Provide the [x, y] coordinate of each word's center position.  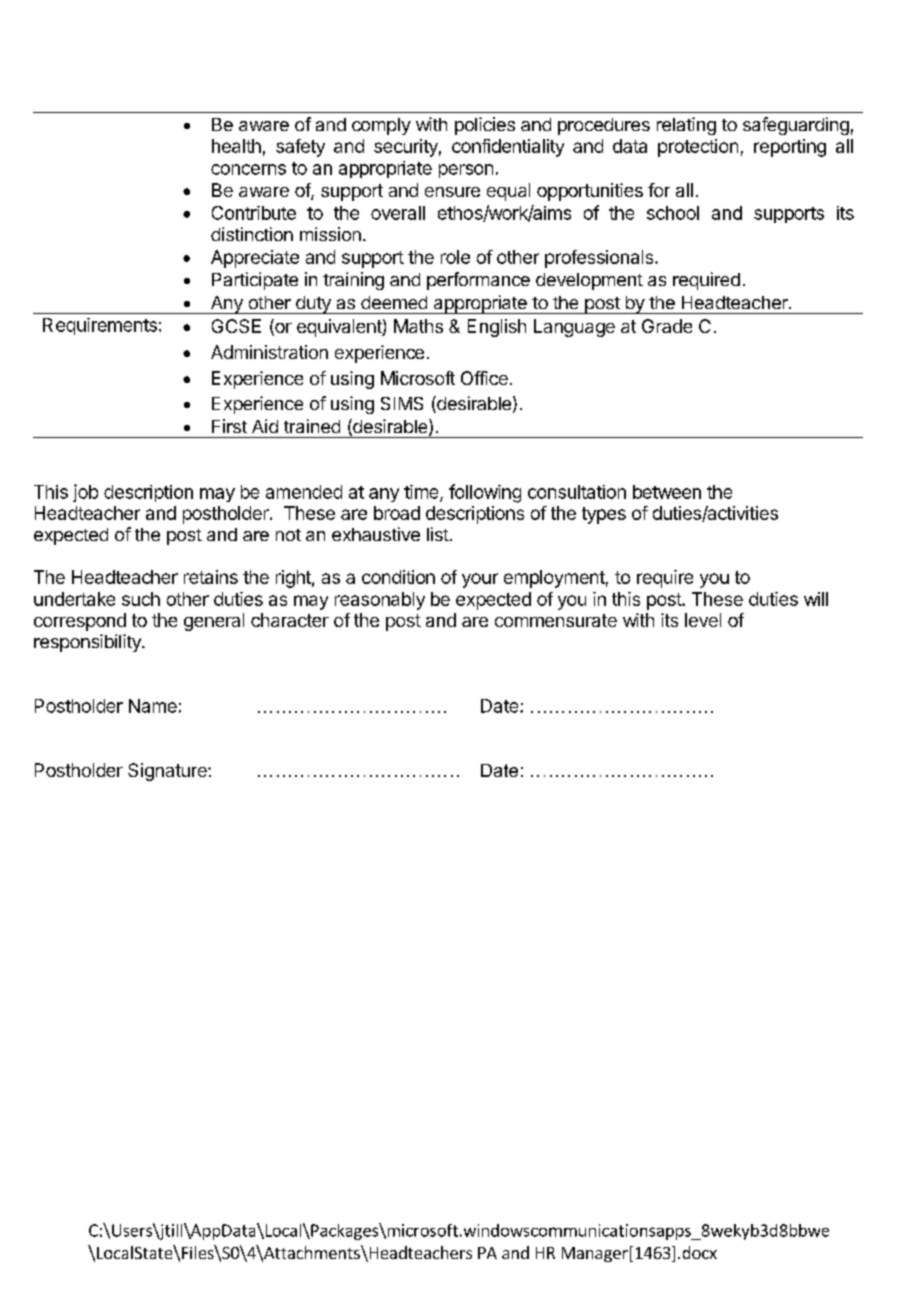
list [438, 534]
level [703, 620]
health [236, 146]
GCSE [236, 326]
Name [153, 706]
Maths [418, 326]
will [816, 599]
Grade [667, 326]
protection [698, 148]
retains [211, 577]
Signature [168, 772]
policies [485, 126]
